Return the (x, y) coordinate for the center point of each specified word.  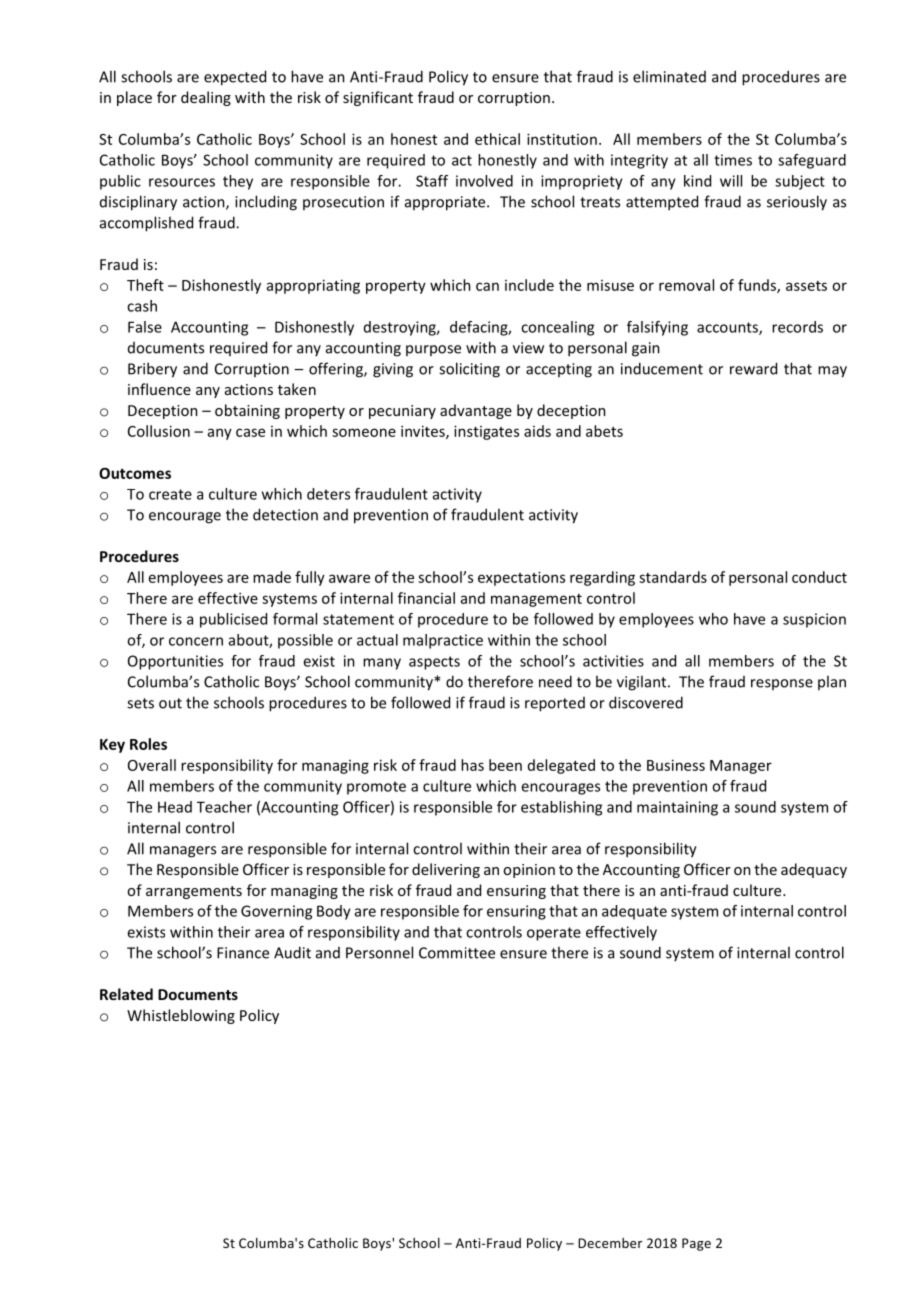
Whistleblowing (181, 1016)
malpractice (443, 641)
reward (753, 368)
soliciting (469, 370)
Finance (243, 953)
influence (159, 389)
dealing (206, 98)
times (733, 160)
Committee (457, 953)
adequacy (814, 870)
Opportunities (175, 662)
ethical (497, 139)
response (782, 684)
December (610, 1243)
